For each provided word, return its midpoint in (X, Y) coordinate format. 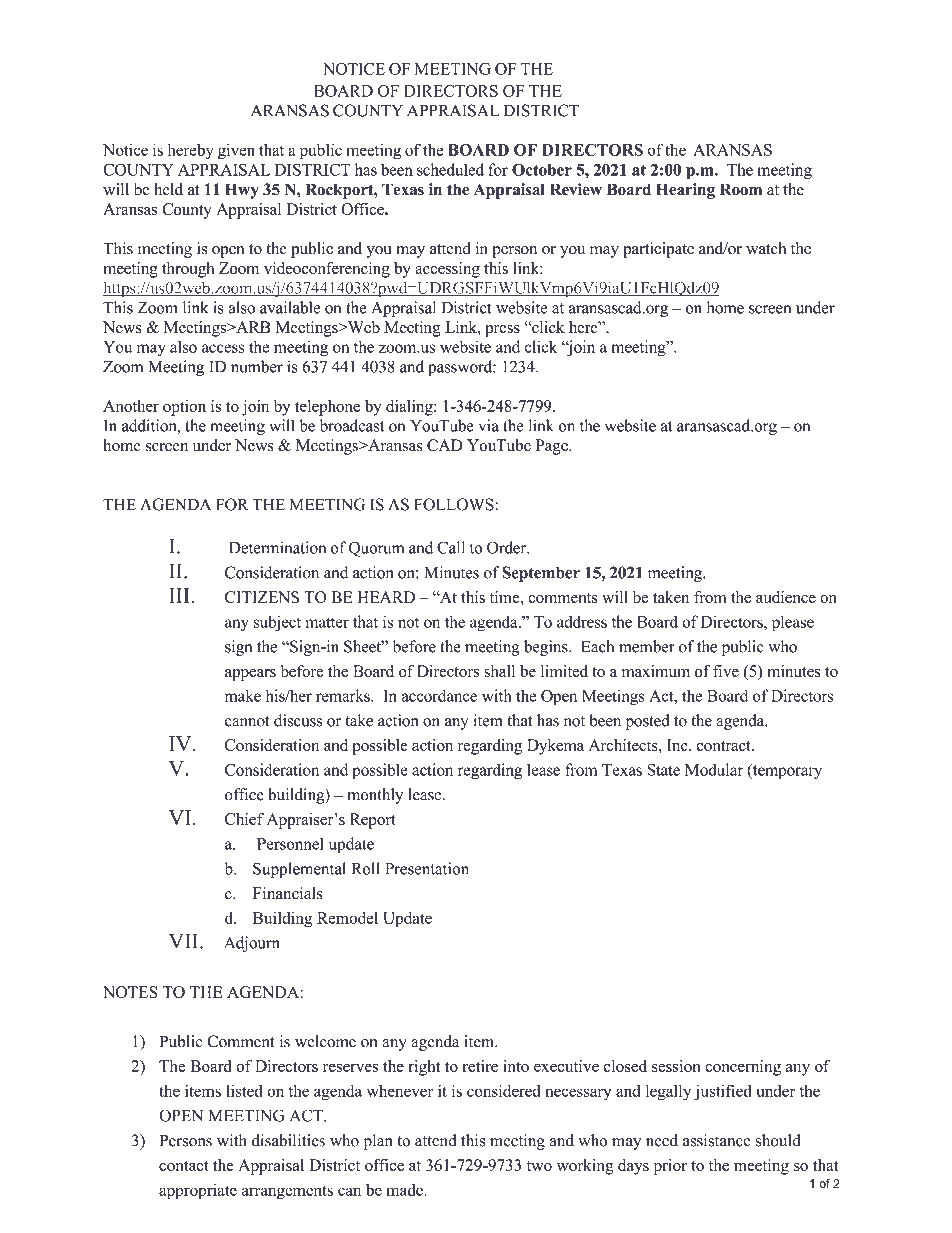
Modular (714, 769)
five (726, 671)
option (184, 408)
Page (553, 447)
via (489, 425)
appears (250, 675)
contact (184, 1166)
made (405, 1190)
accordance (439, 695)
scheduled (450, 169)
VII (185, 941)
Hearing (685, 191)
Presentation (427, 868)
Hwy (242, 191)
